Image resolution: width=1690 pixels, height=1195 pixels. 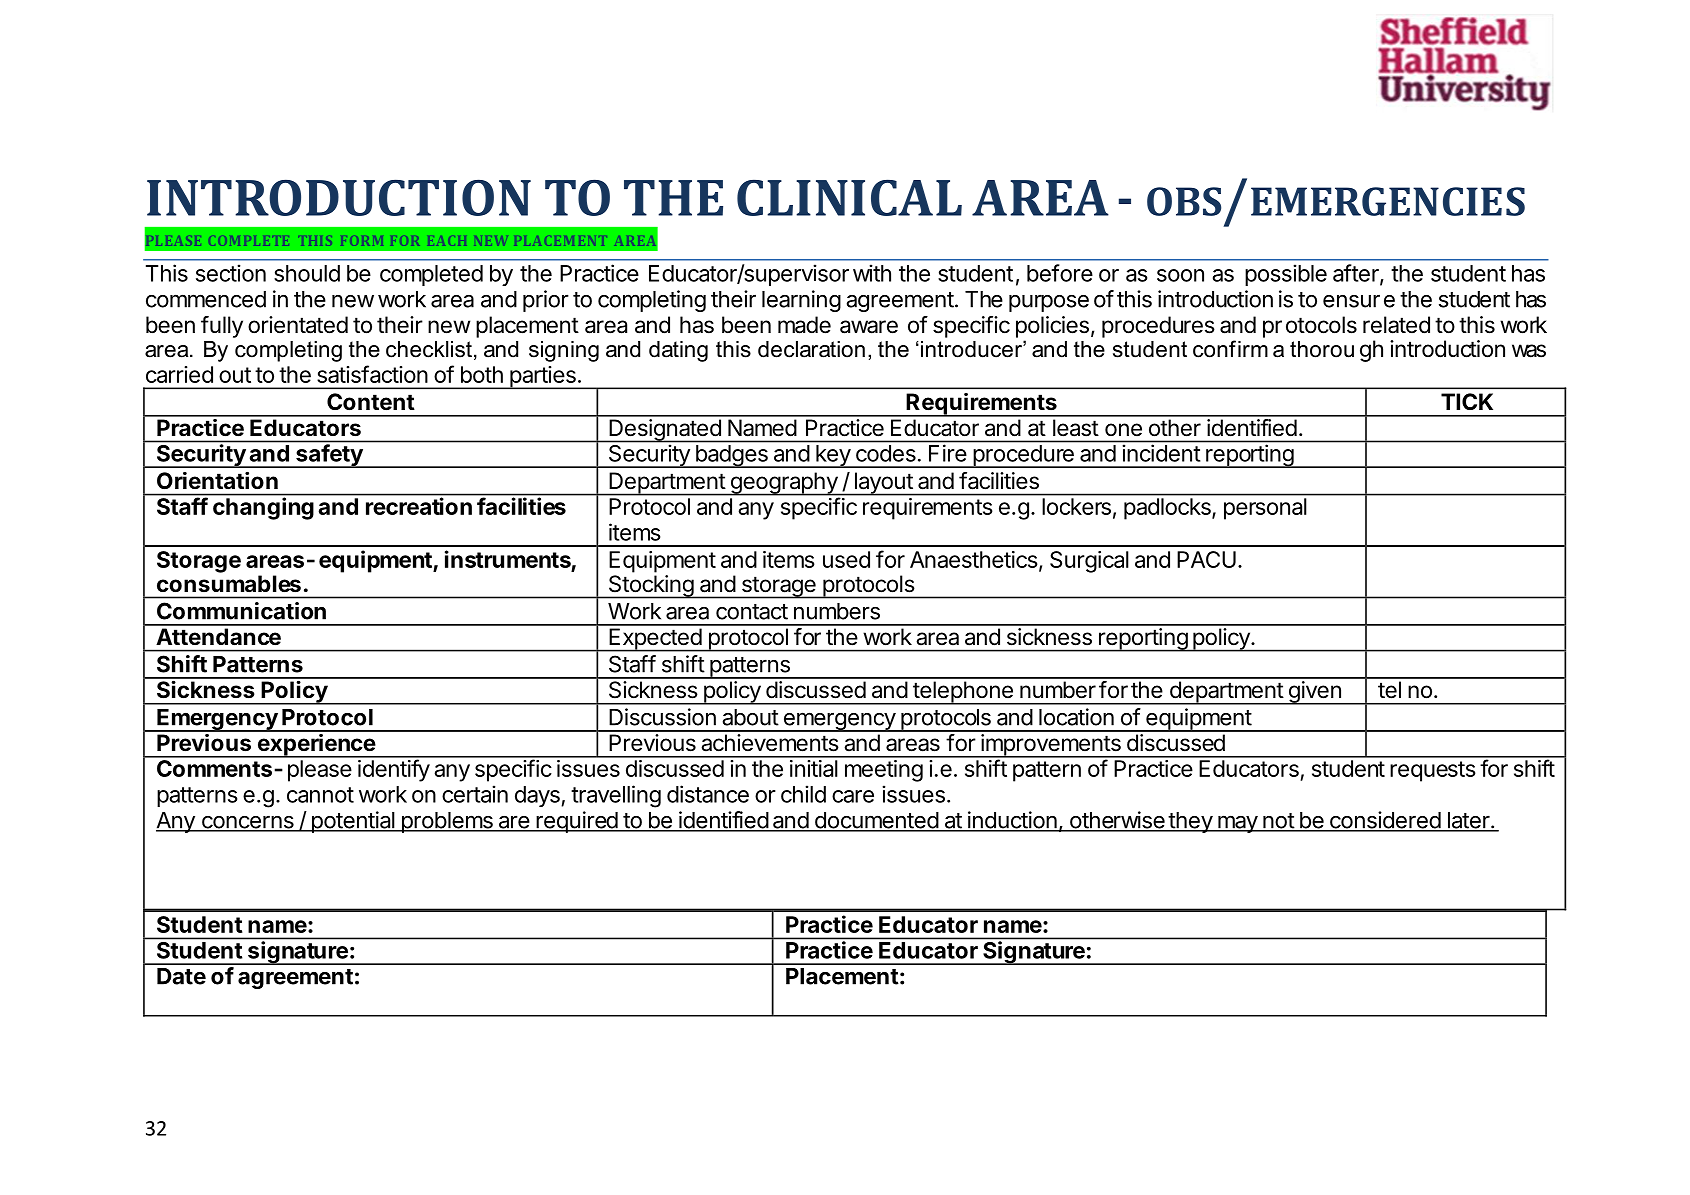 What do you see at coordinates (1357, 274) in the document?
I see `after` at bounding box center [1357, 274].
